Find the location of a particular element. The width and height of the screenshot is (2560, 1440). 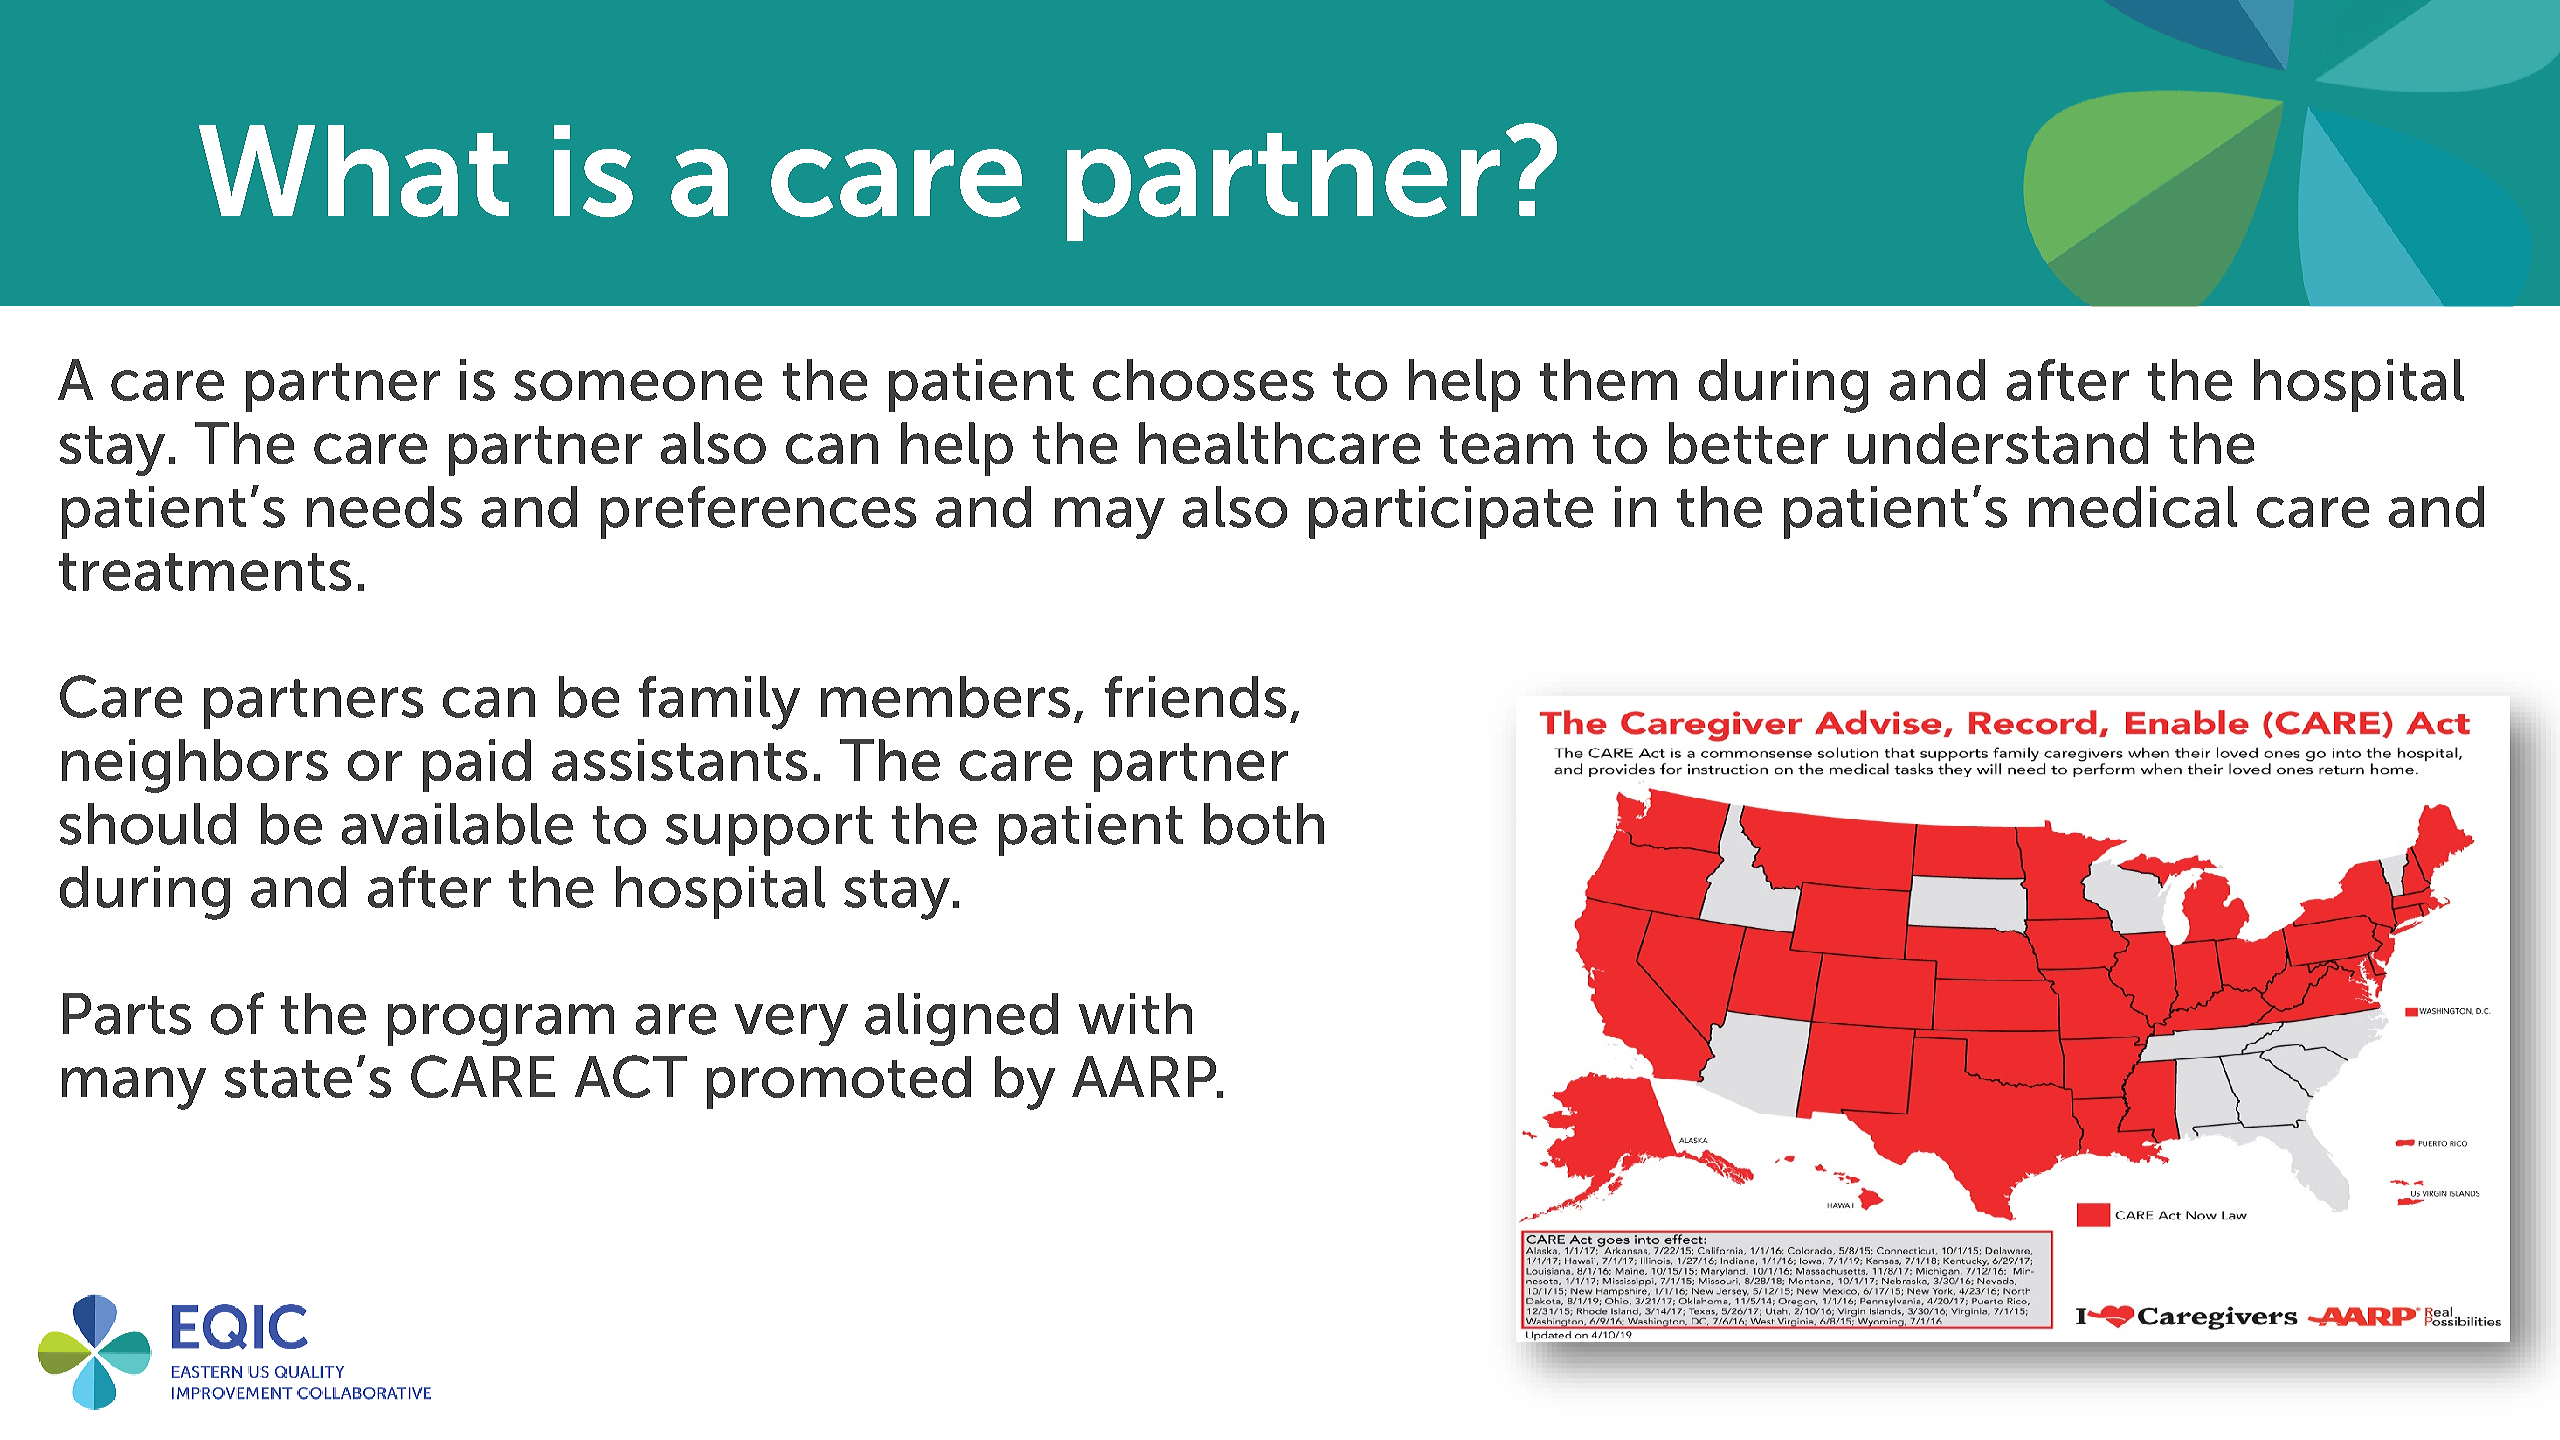

team is located at coordinates (1506, 445).
